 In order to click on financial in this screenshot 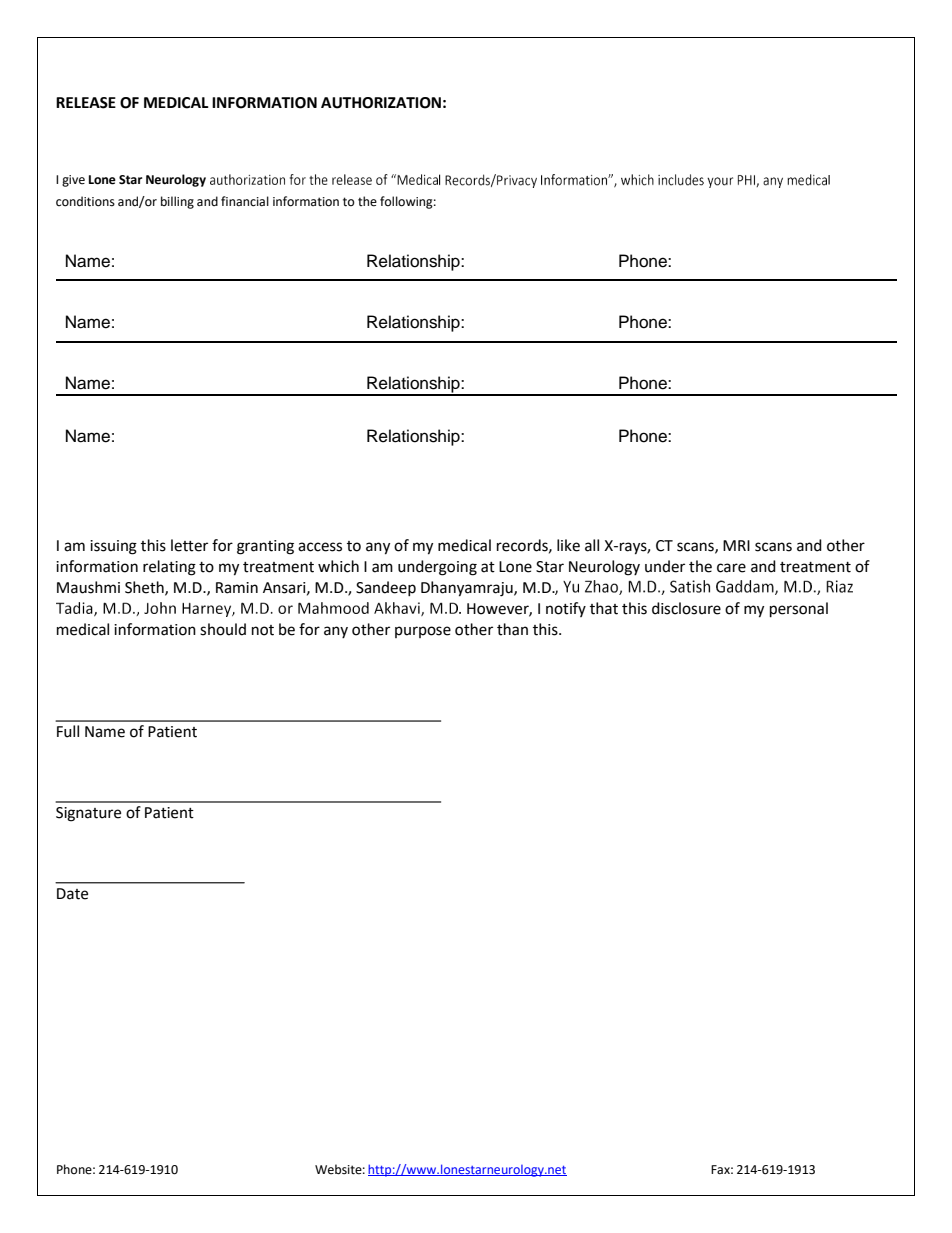, I will do `click(245, 201)`.
